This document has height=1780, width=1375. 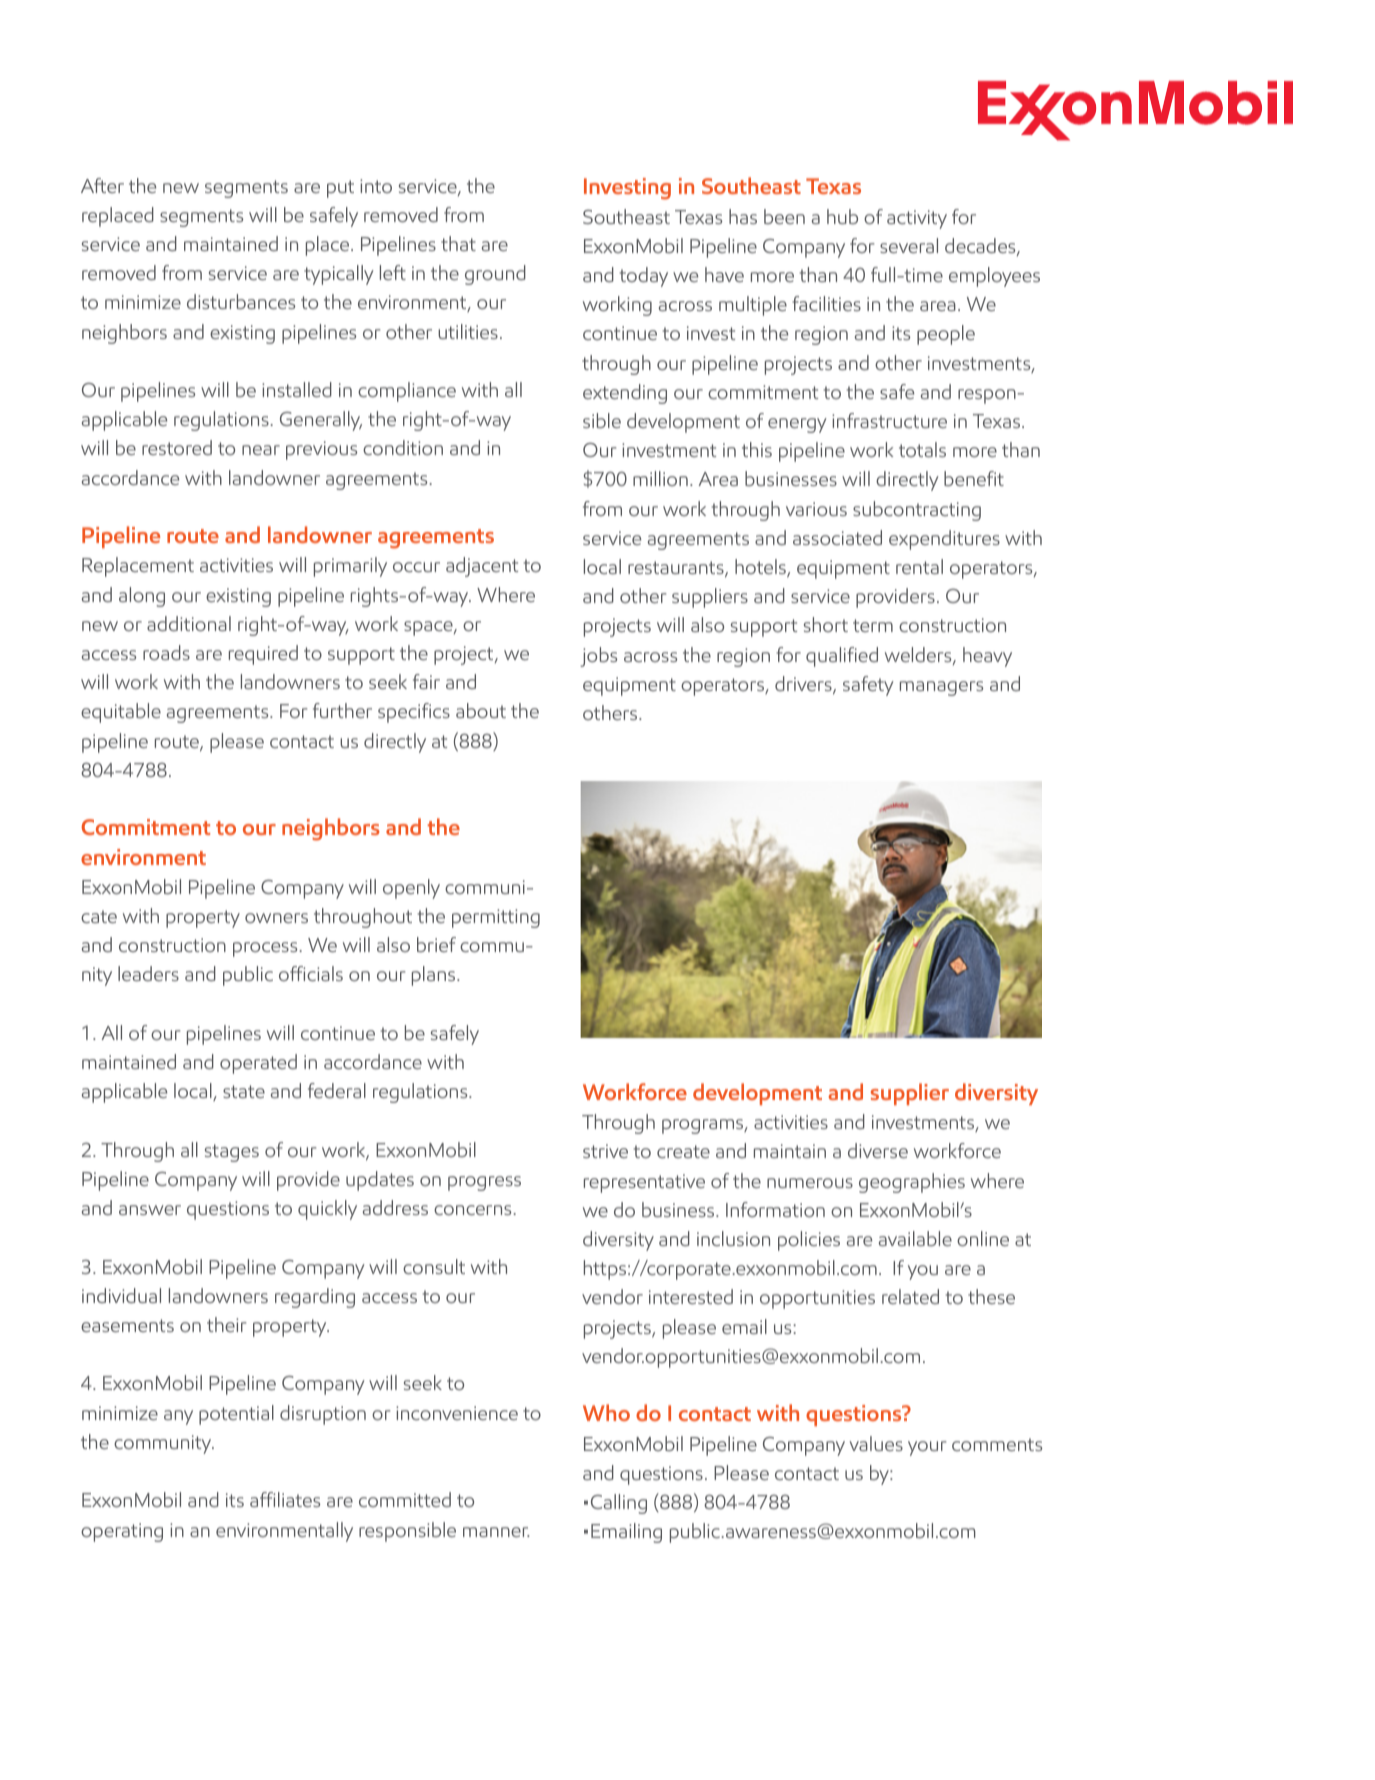 I want to click on strive, so click(x=605, y=1151).
